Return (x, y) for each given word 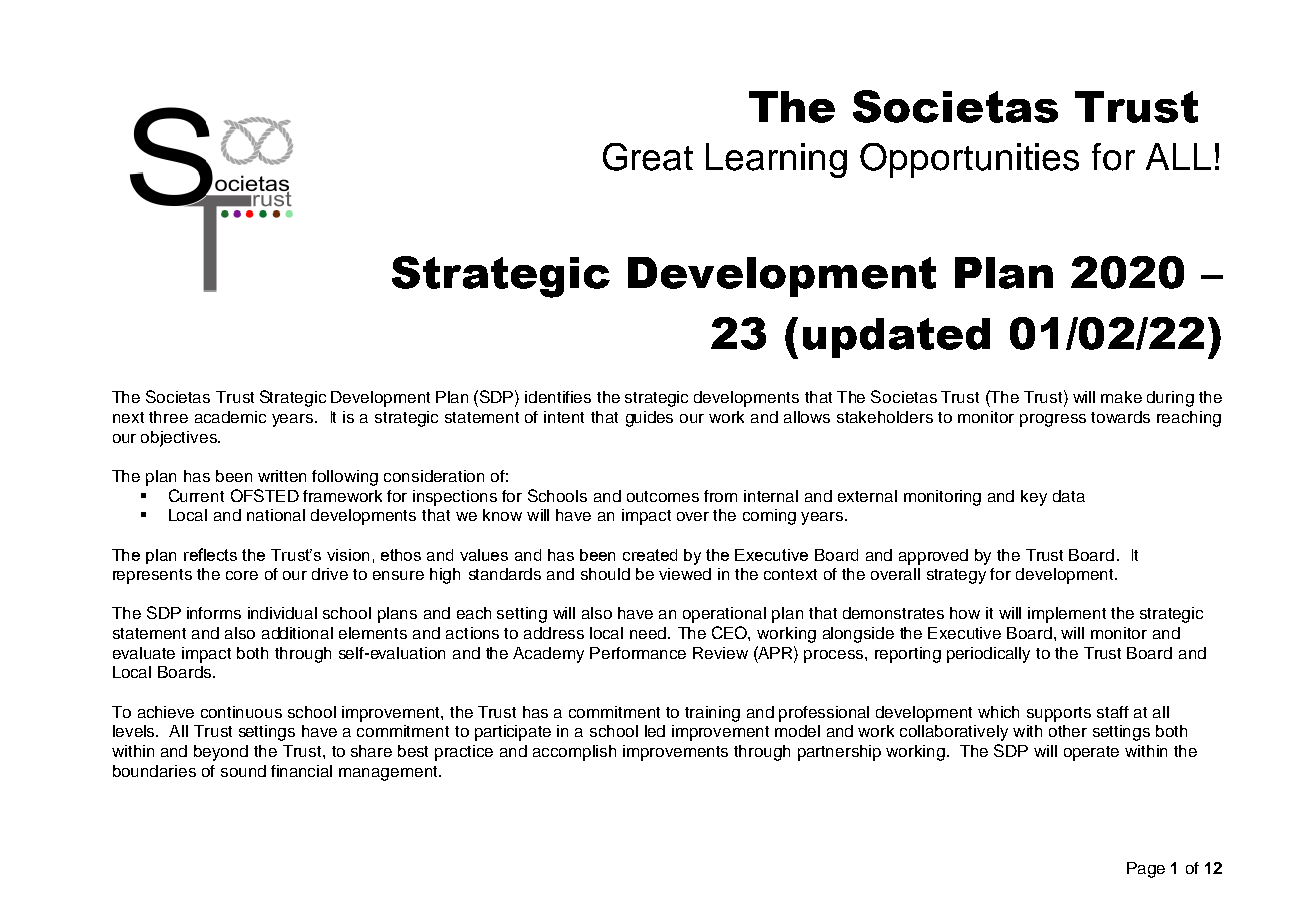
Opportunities (969, 160)
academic (230, 417)
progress (1053, 420)
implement (1067, 615)
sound (243, 771)
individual (282, 613)
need (649, 633)
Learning (776, 160)
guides (649, 419)
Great (648, 157)
